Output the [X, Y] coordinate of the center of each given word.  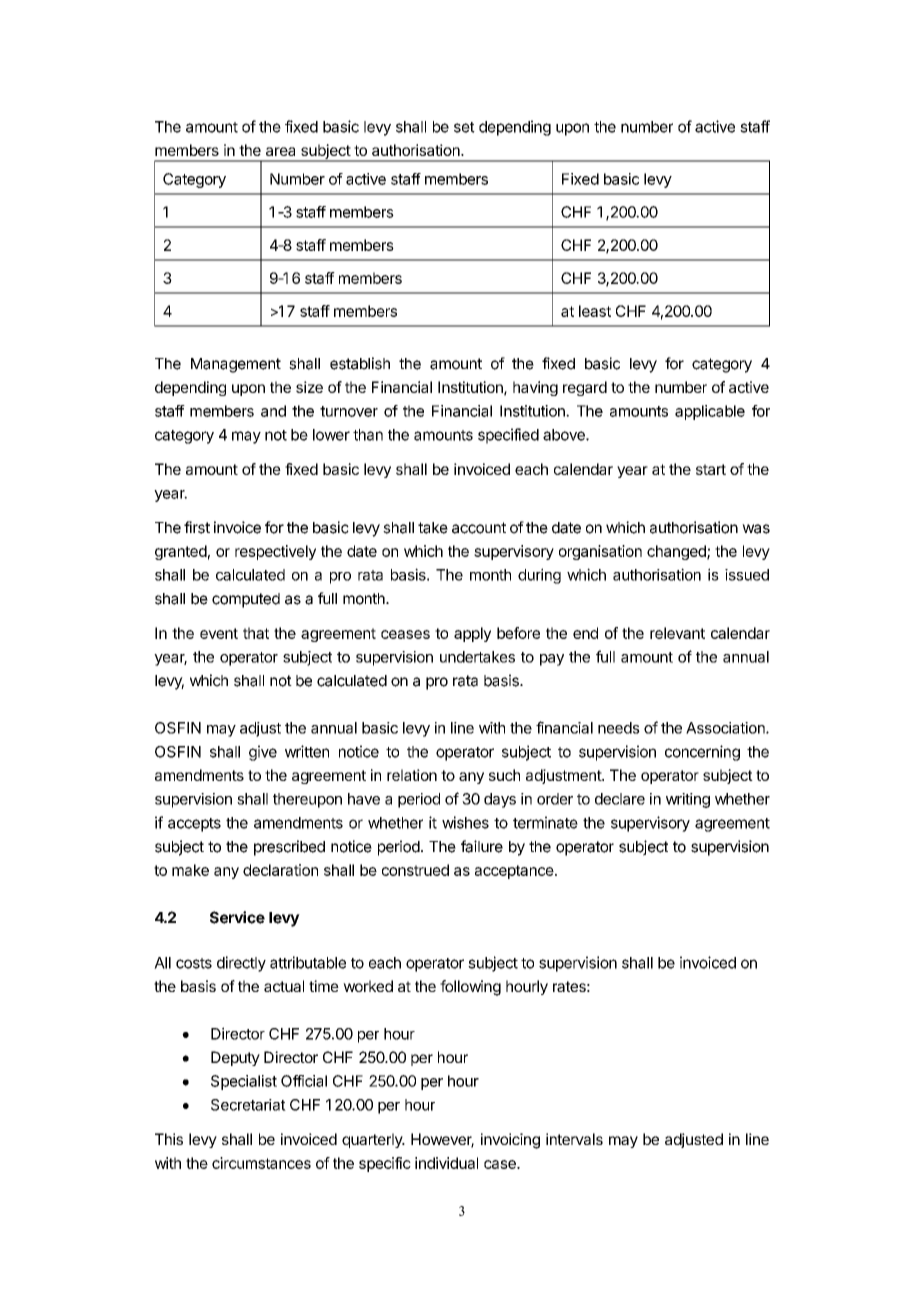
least [595, 311]
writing [688, 800]
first [197, 527]
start [711, 469]
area [280, 151]
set [464, 127]
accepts [194, 825]
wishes [465, 822]
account [479, 528]
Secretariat [248, 1105]
